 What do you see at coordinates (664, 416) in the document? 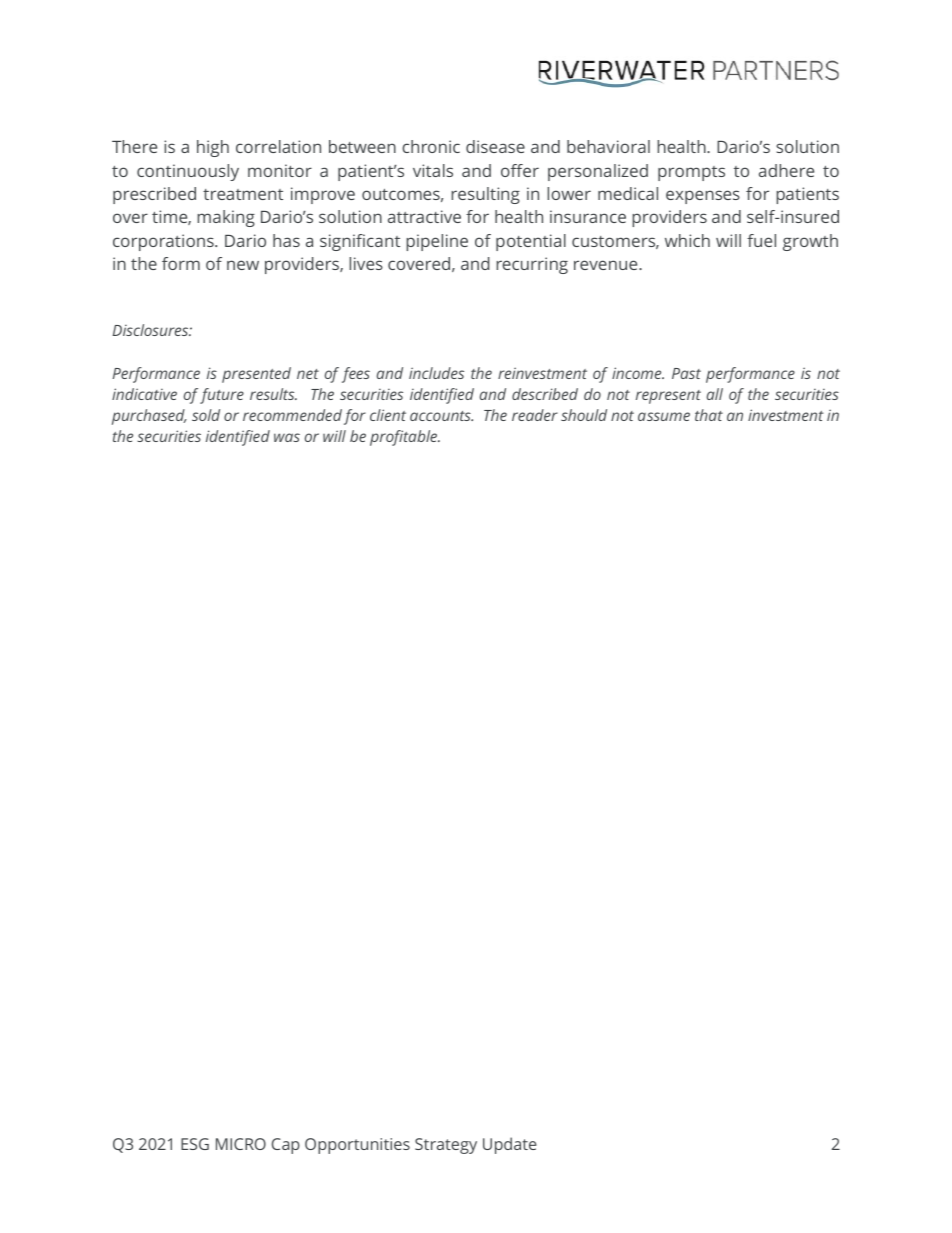
I see `assume` at bounding box center [664, 416].
